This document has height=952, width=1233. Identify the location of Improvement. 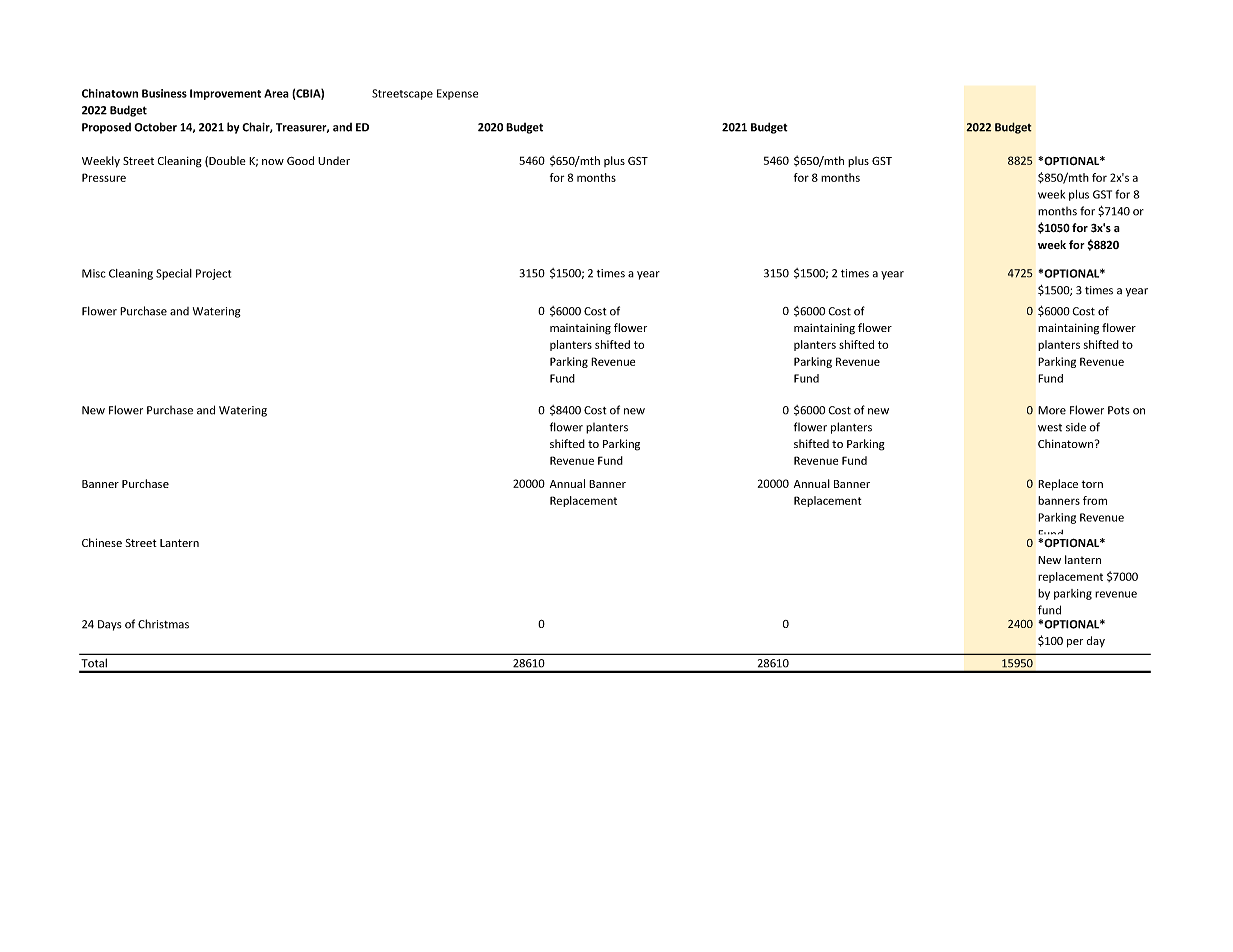
(225, 94).
